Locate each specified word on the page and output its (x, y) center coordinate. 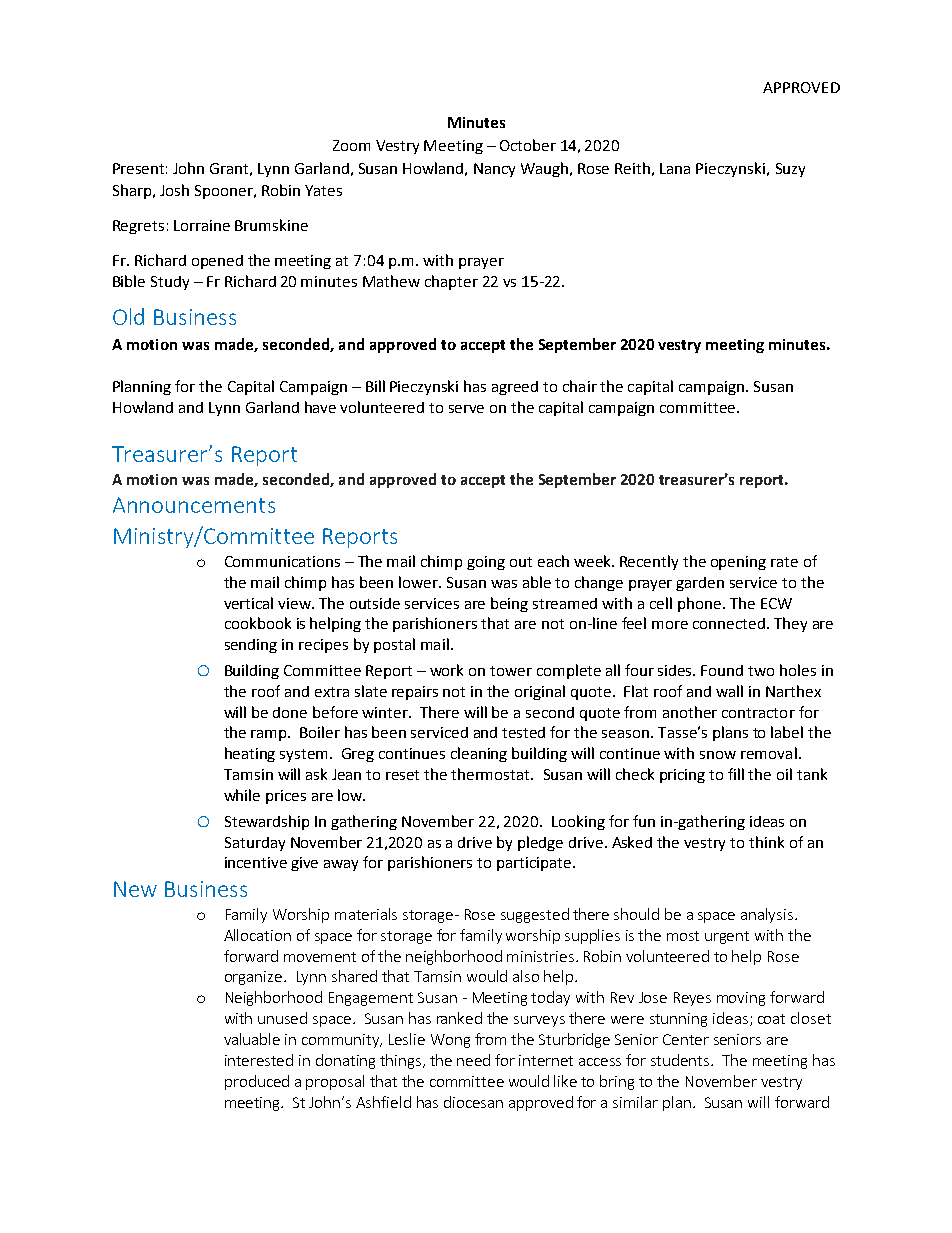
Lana (675, 168)
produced (257, 1082)
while (242, 795)
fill (736, 774)
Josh (174, 190)
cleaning (479, 754)
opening (738, 563)
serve (466, 409)
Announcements (194, 505)
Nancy (494, 170)
